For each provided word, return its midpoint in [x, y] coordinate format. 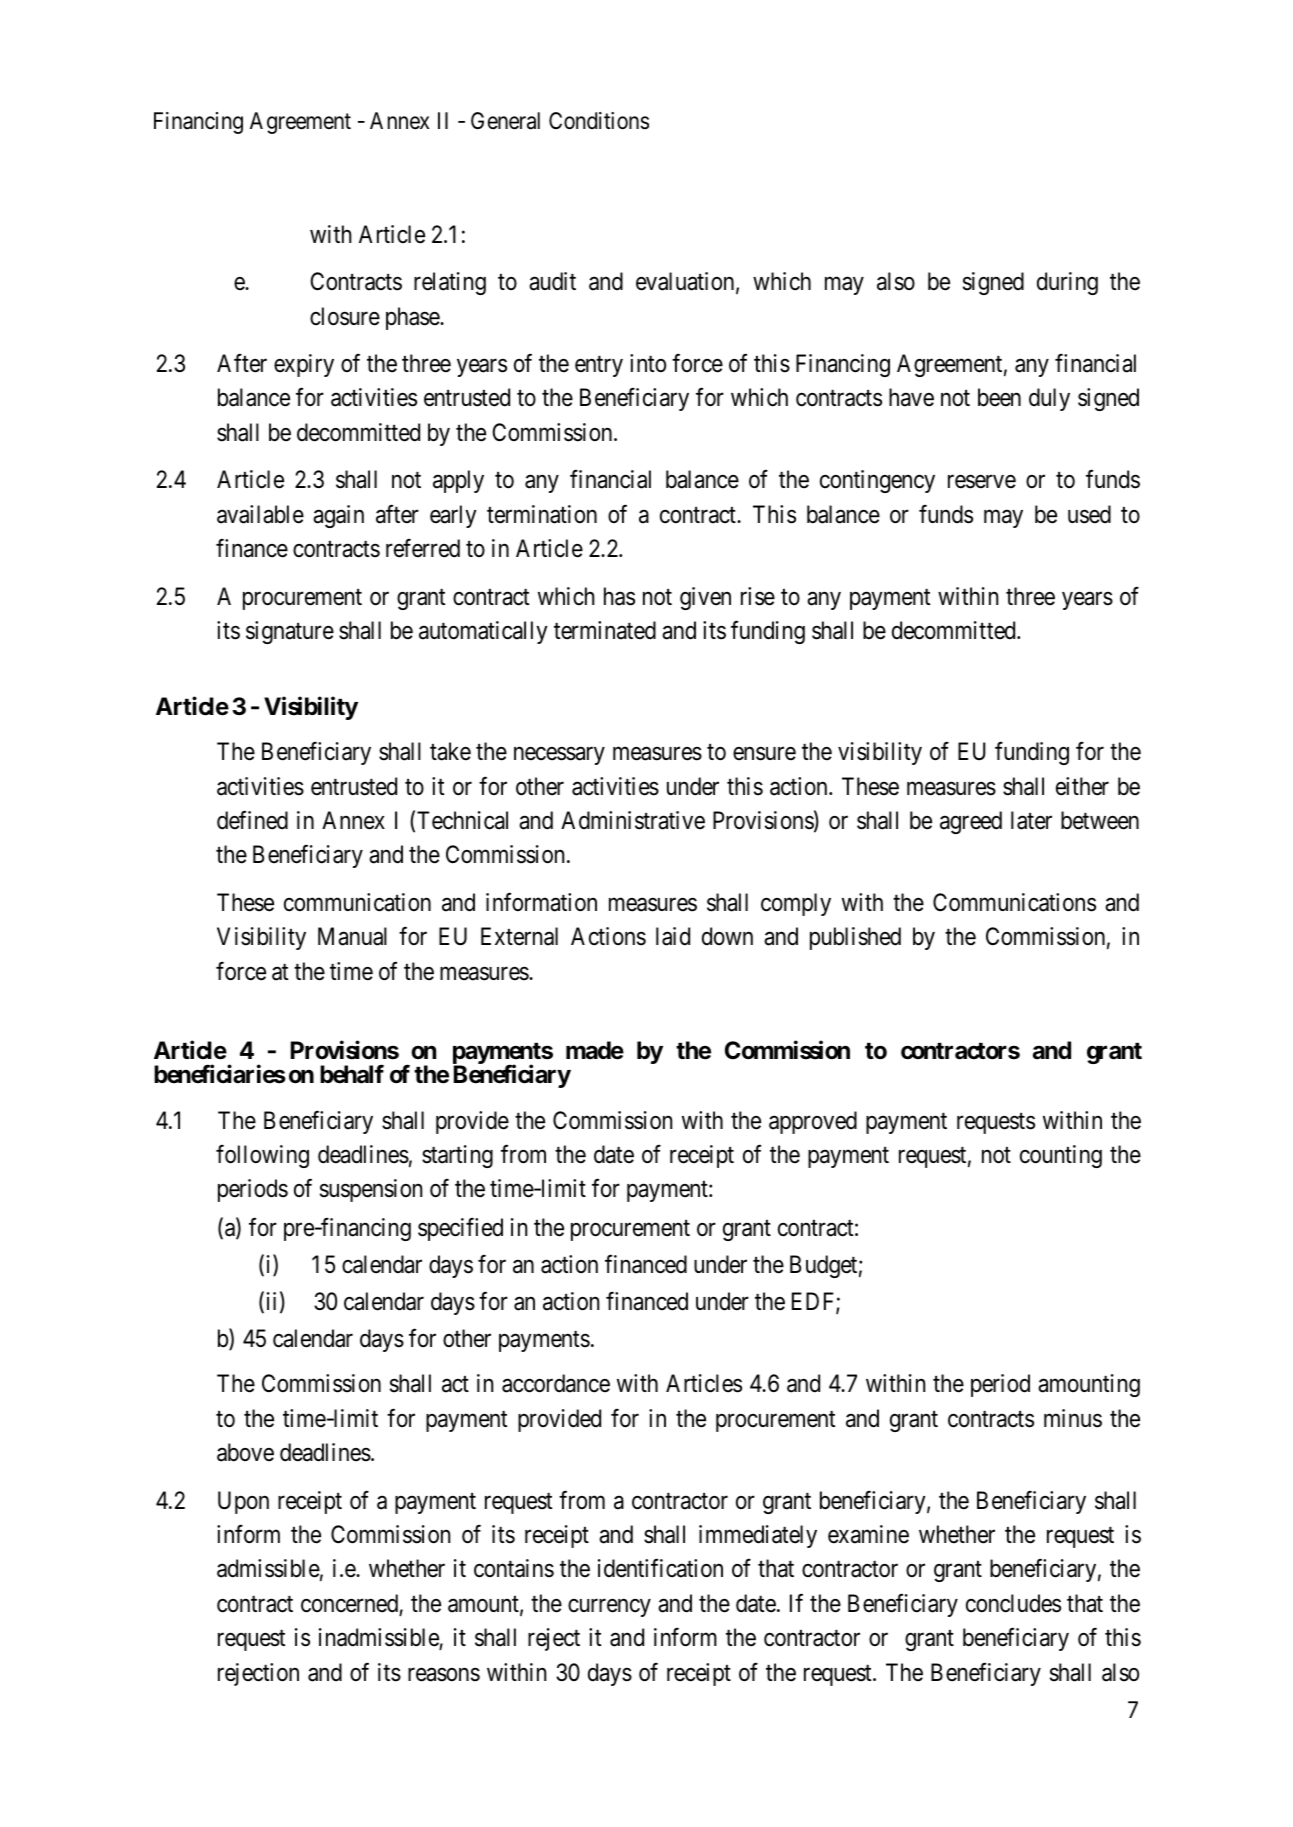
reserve [982, 482]
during [1067, 283]
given [705, 598]
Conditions [599, 121]
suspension [371, 1190]
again [338, 516]
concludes [1013, 1603]
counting [1061, 1156]
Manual [352, 936]
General [505, 121]
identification [660, 1568]
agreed [971, 822]
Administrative [633, 820]
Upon [243, 1502]
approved [813, 1122]
